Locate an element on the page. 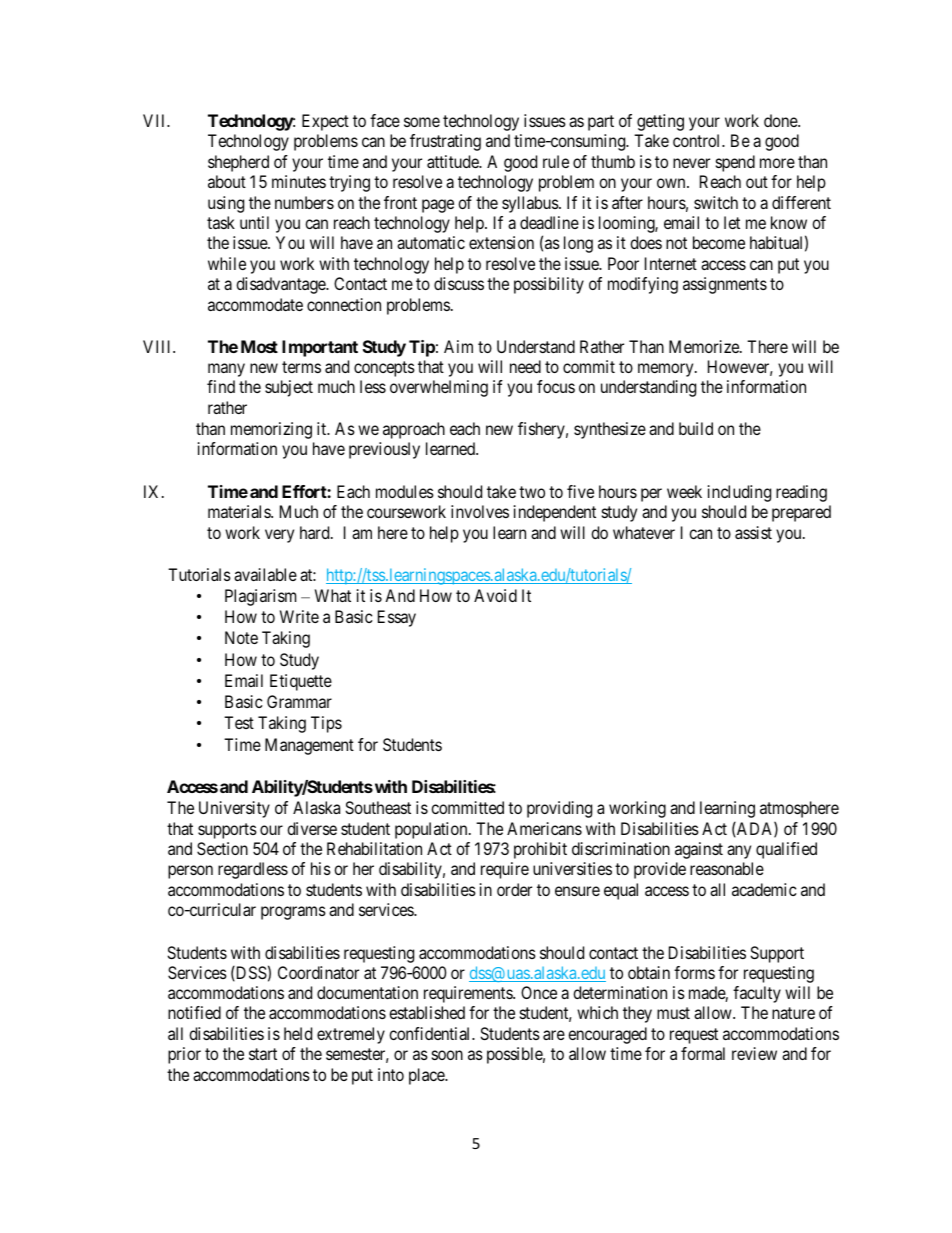  soon is located at coordinates (447, 1055).
